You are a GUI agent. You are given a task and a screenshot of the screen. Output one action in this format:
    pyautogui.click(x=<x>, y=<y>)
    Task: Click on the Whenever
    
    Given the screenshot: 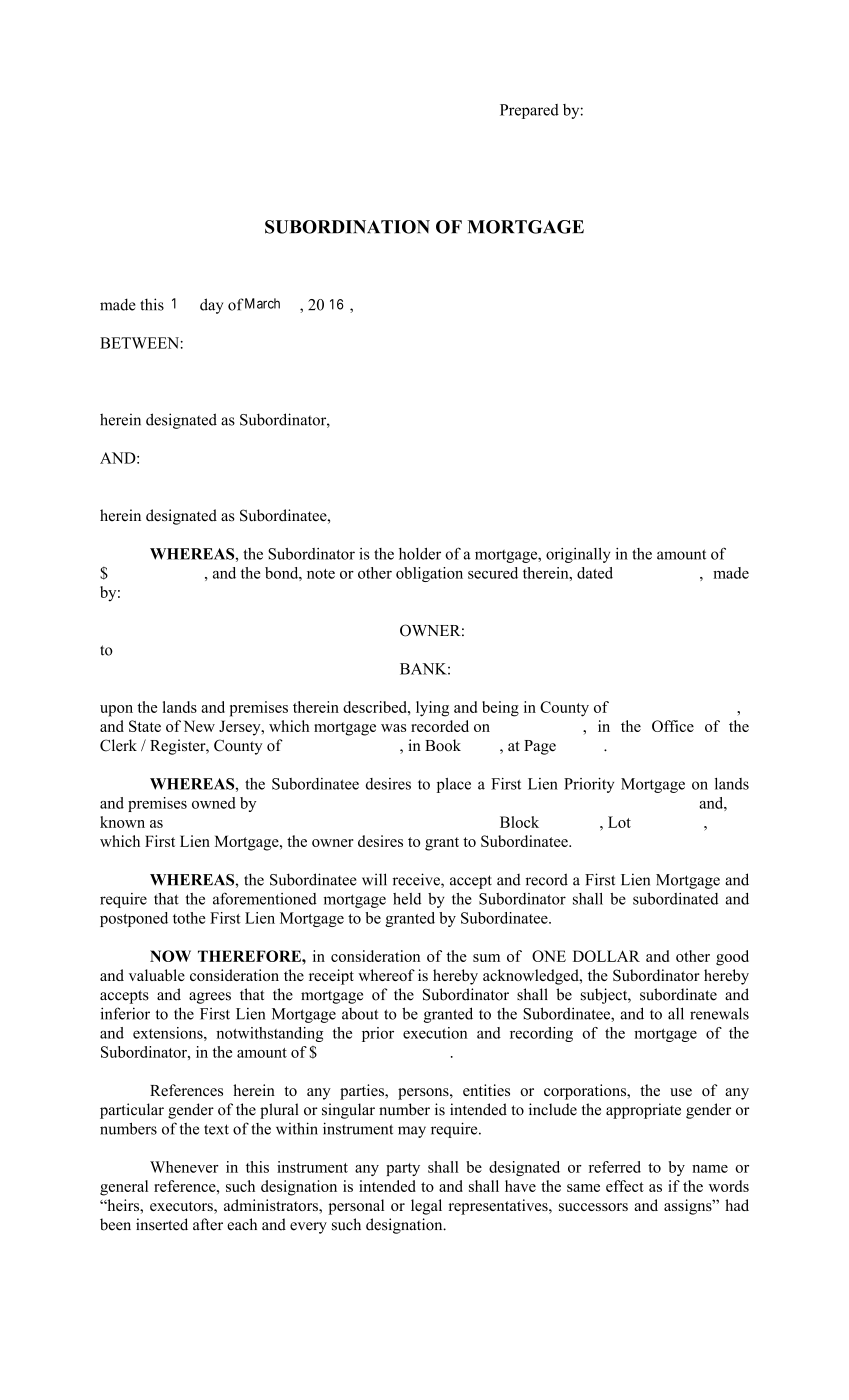 What is the action you would take?
    pyautogui.click(x=184, y=1167)
